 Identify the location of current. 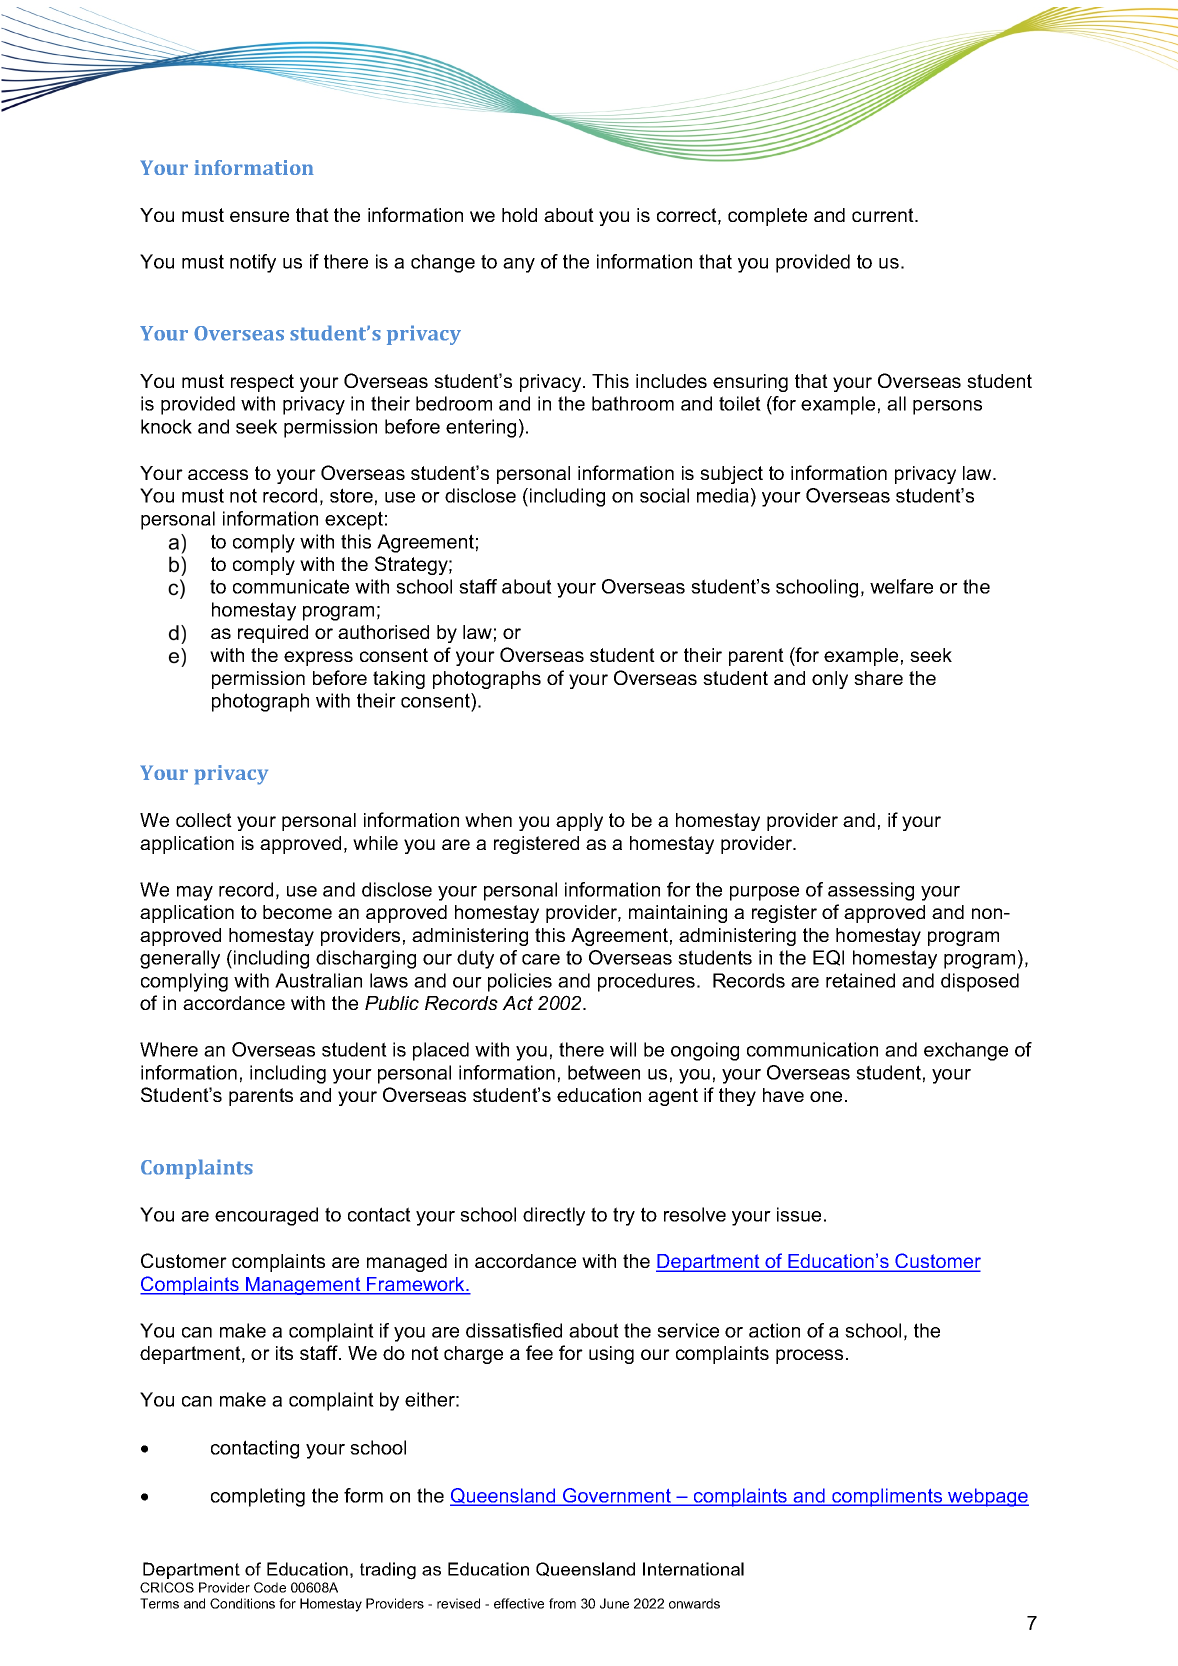
(884, 215).
